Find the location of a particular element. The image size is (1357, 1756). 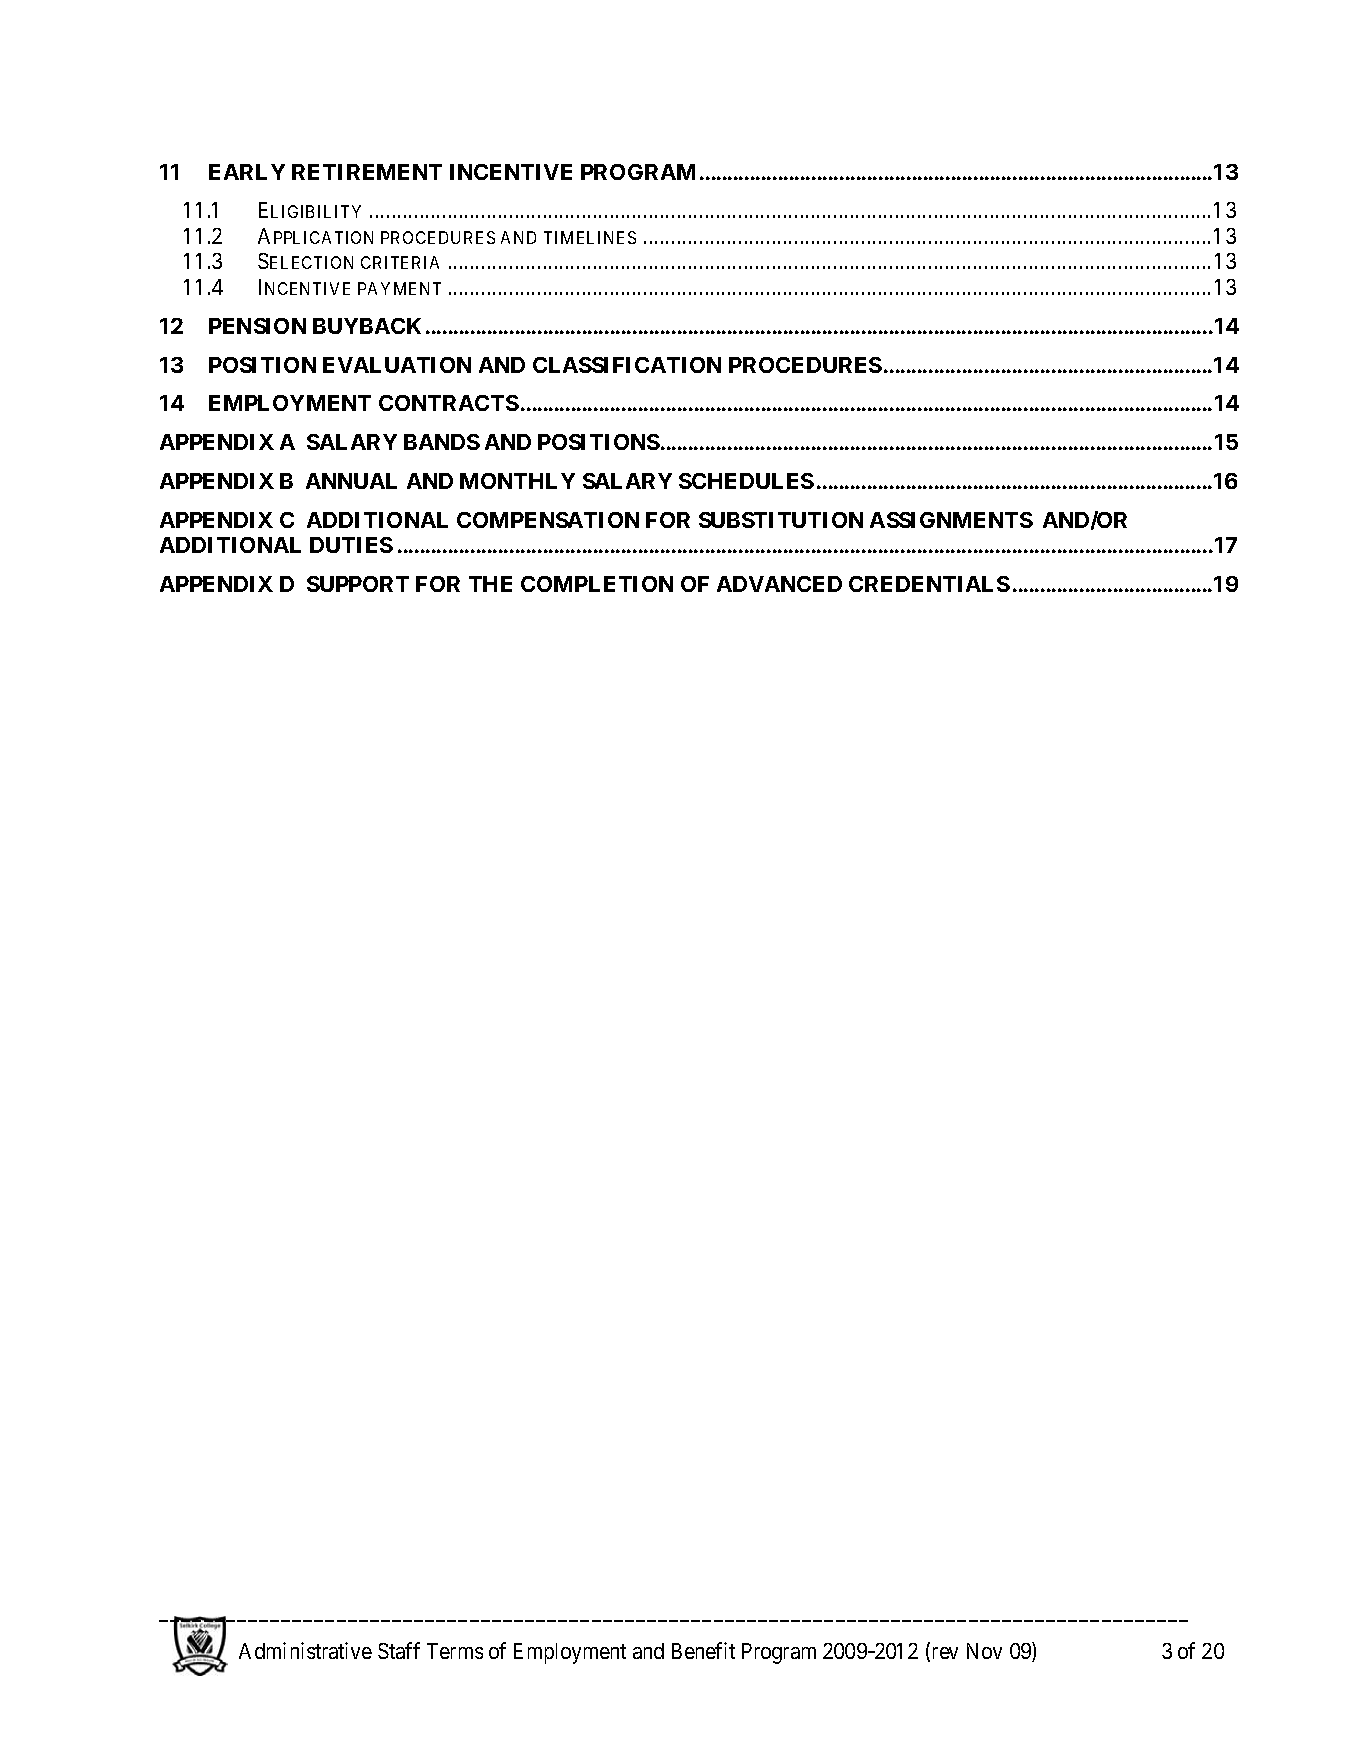

SCHEDULES is located at coordinates (746, 481).
